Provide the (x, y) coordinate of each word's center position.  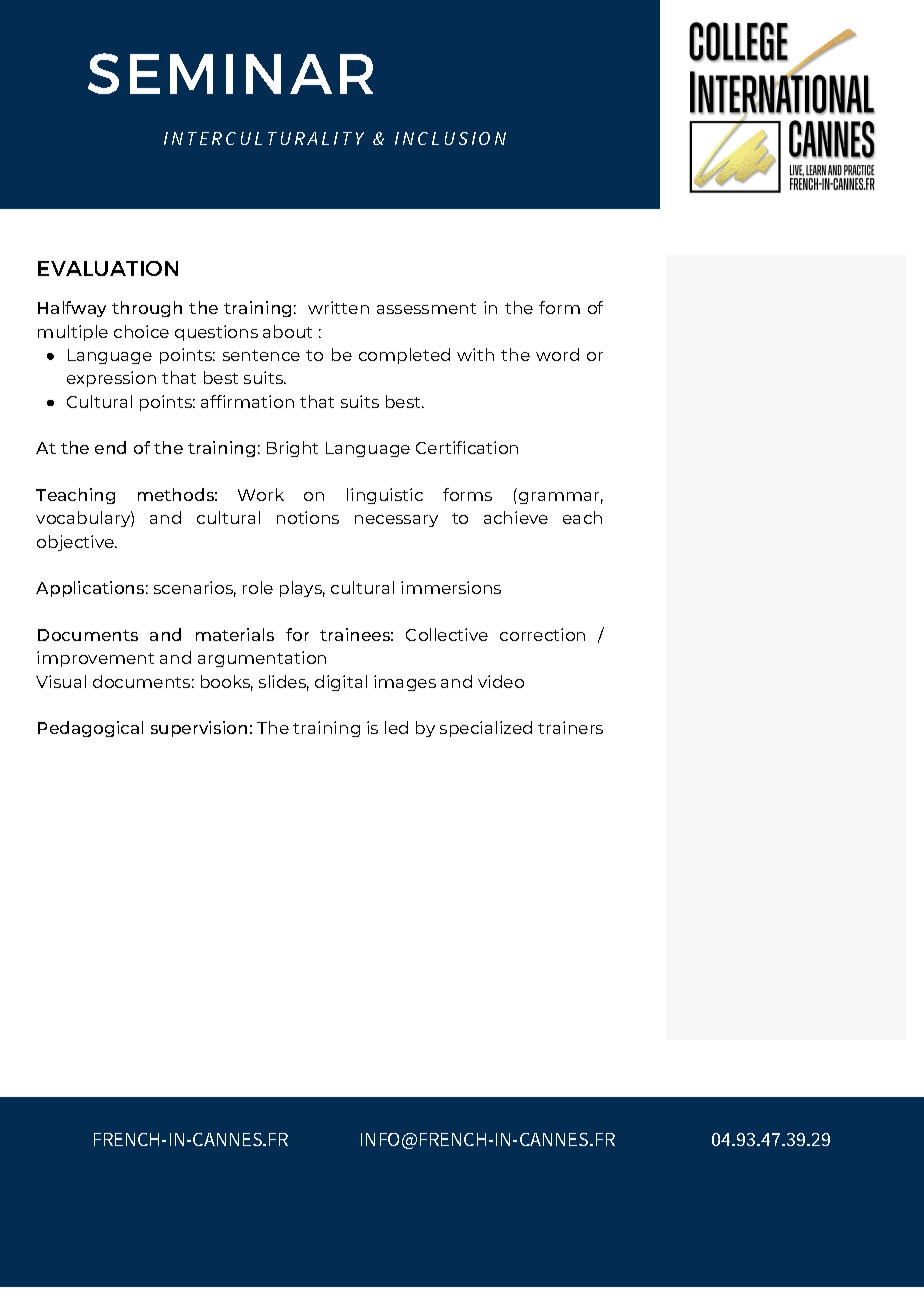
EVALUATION (108, 268)
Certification (467, 447)
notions (308, 517)
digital (341, 683)
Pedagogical (90, 729)
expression (111, 379)
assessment (426, 308)
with (475, 354)
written (338, 307)
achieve (516, 517)
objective (77, 543)
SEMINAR (230, 73)
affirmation (247, 401)
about (287, 331)
